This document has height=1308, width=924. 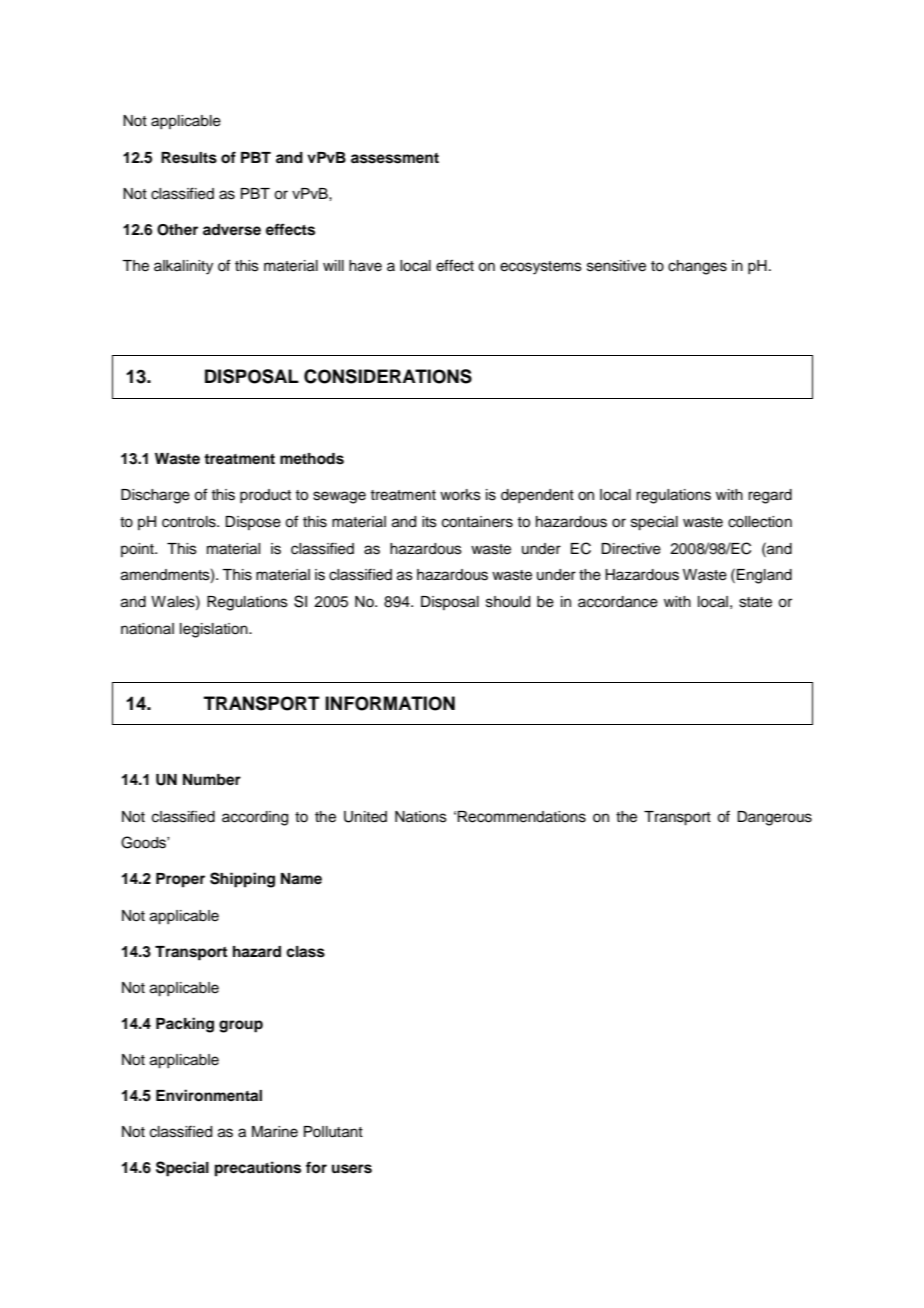 What do you see at coordinates (189, 158) in the document?
I see `Results` at bounding box center [189, 158].
